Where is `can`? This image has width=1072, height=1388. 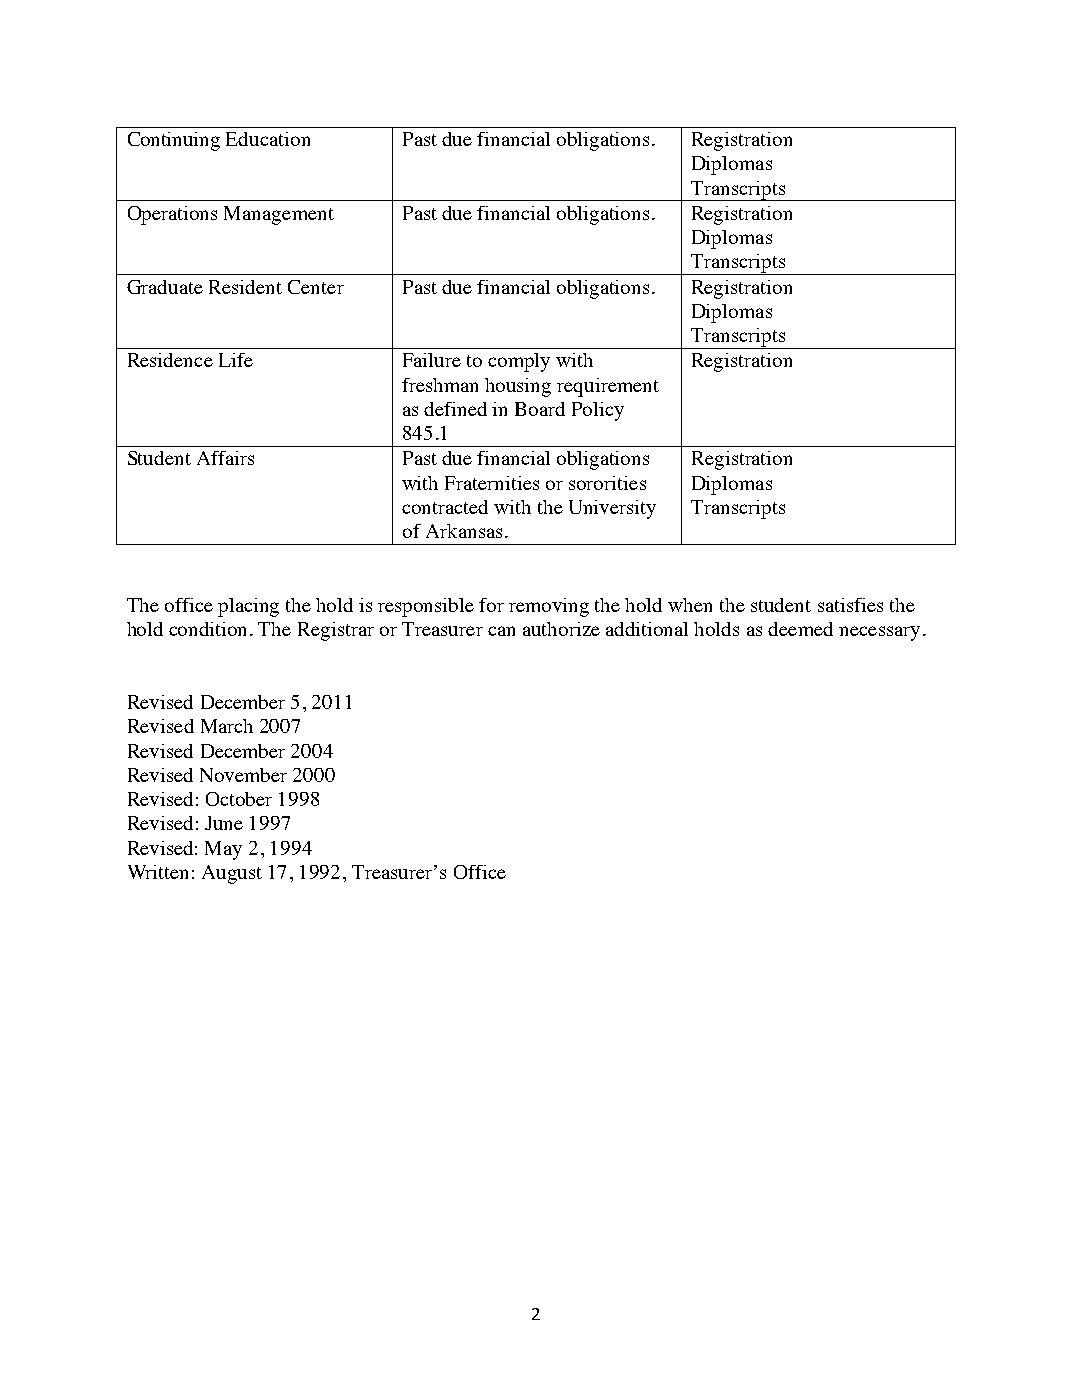
can is located at coordinates (501, 631).
